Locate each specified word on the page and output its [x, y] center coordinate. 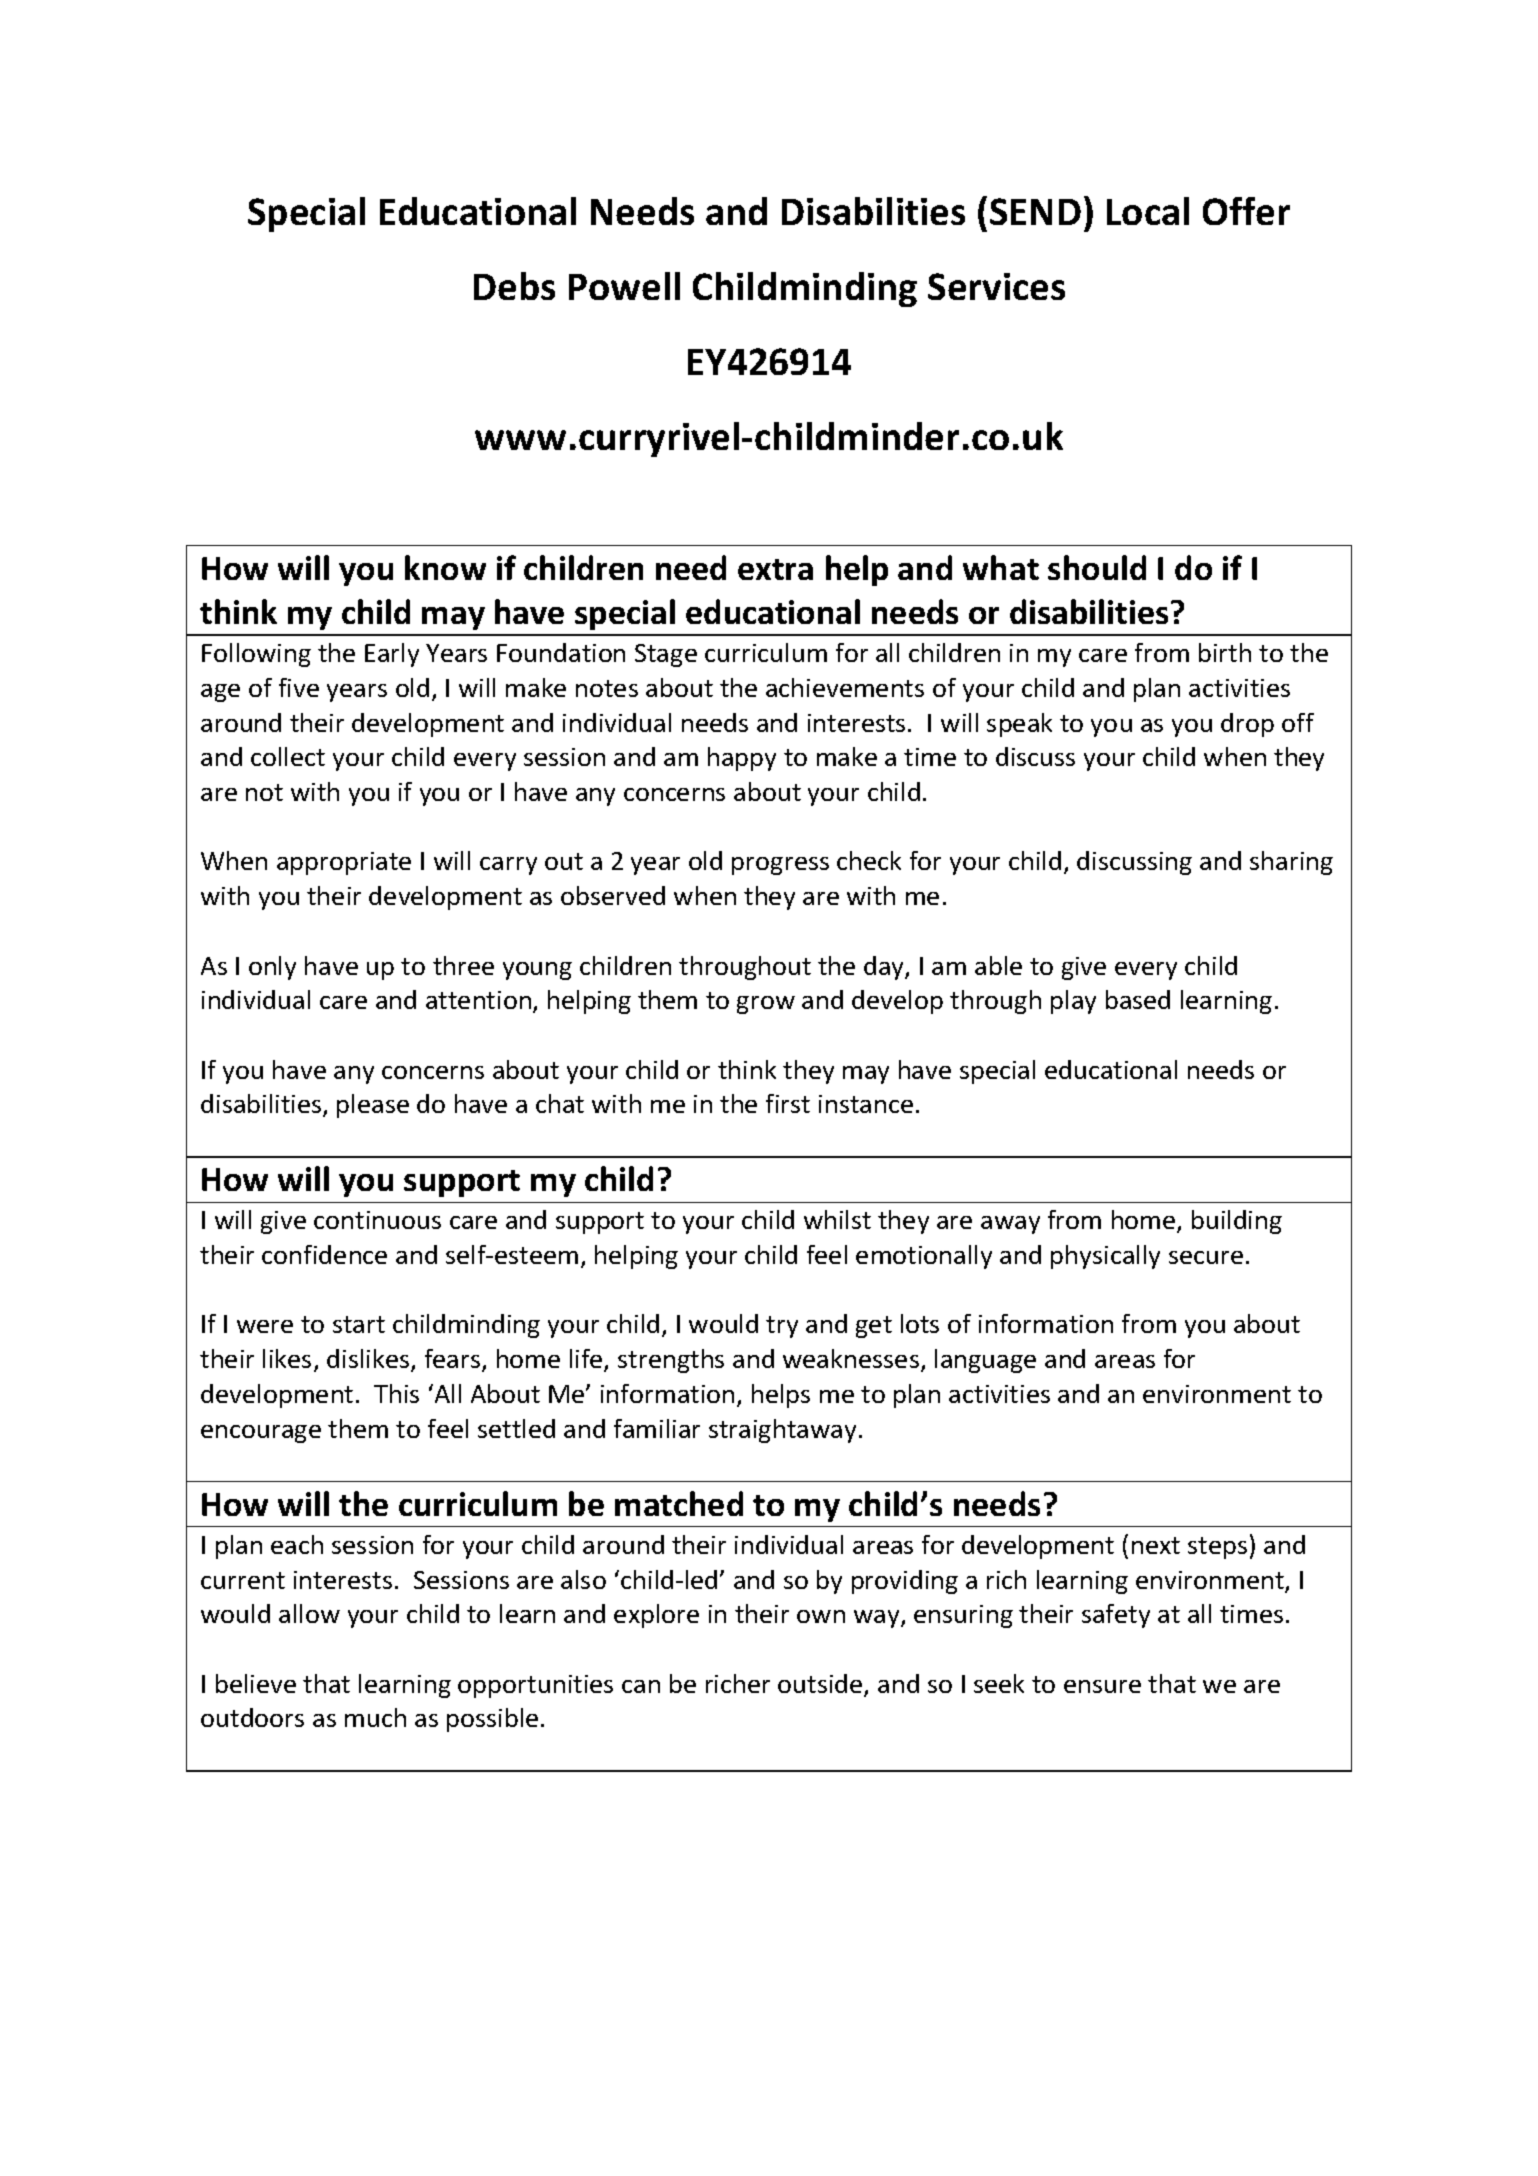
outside [821, 1685]
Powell [624, 286]
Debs [514, 286]
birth [1225, 652]
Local [1148, 211]
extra [775, 569]
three [463, 965]
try [782, 1327]
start [359, 1324]
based [1138, 999]
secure [1206, 1257]
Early [392, 655]
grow [766, 1005]
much [375, 1717]
